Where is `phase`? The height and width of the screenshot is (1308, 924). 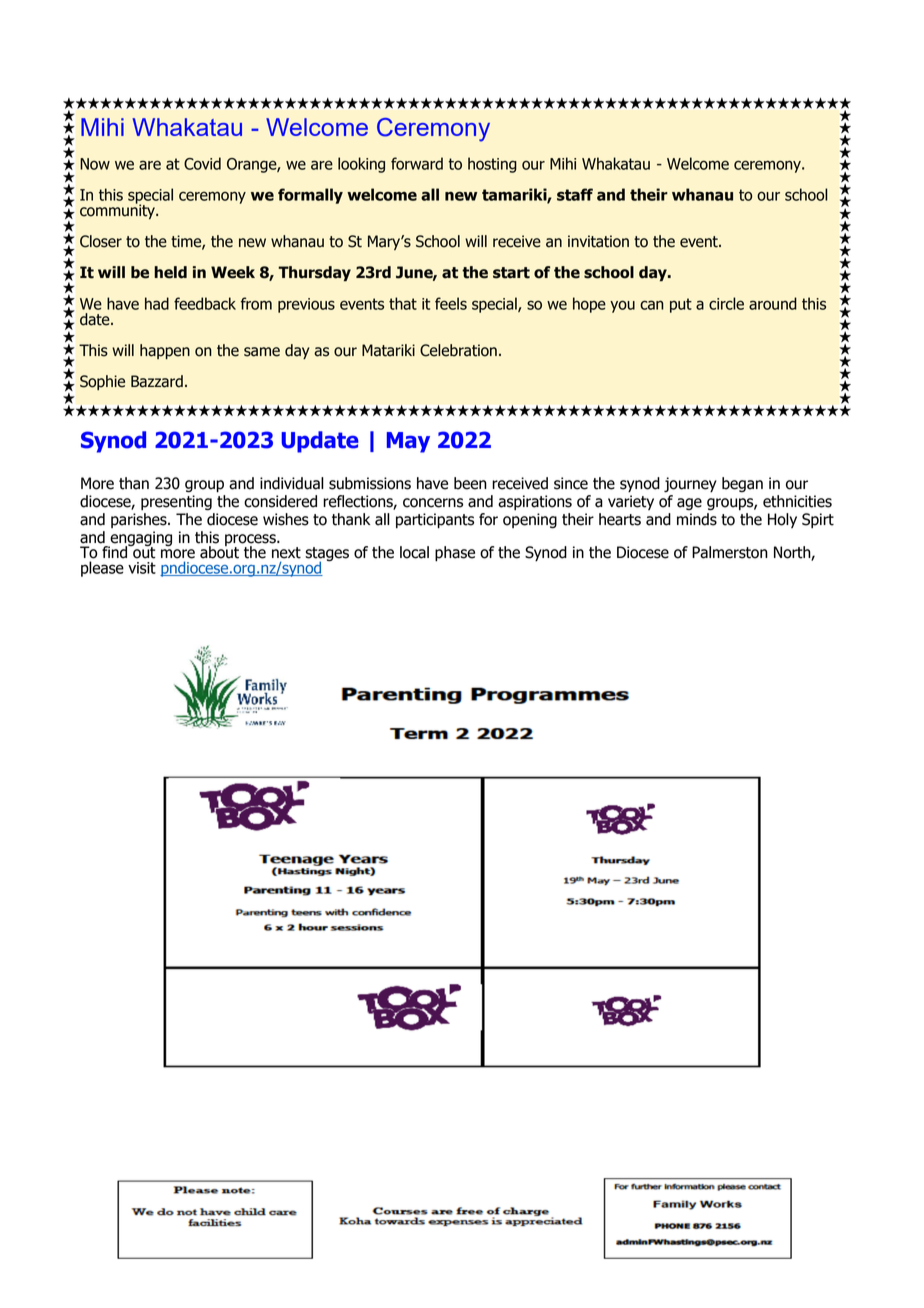 phase is located at coordinates (455, 554).
